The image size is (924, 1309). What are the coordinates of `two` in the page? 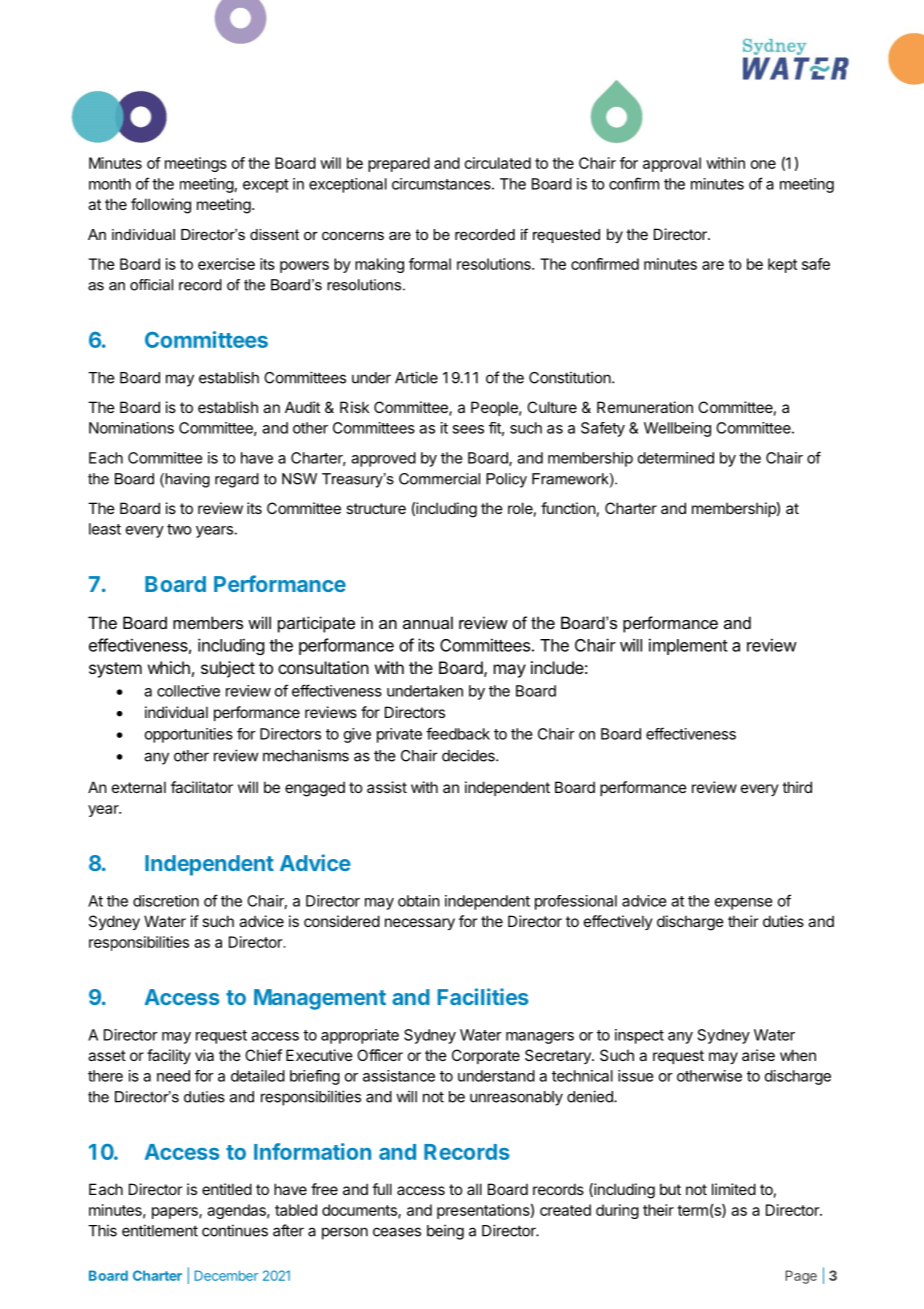 It's located at (179, 529).
